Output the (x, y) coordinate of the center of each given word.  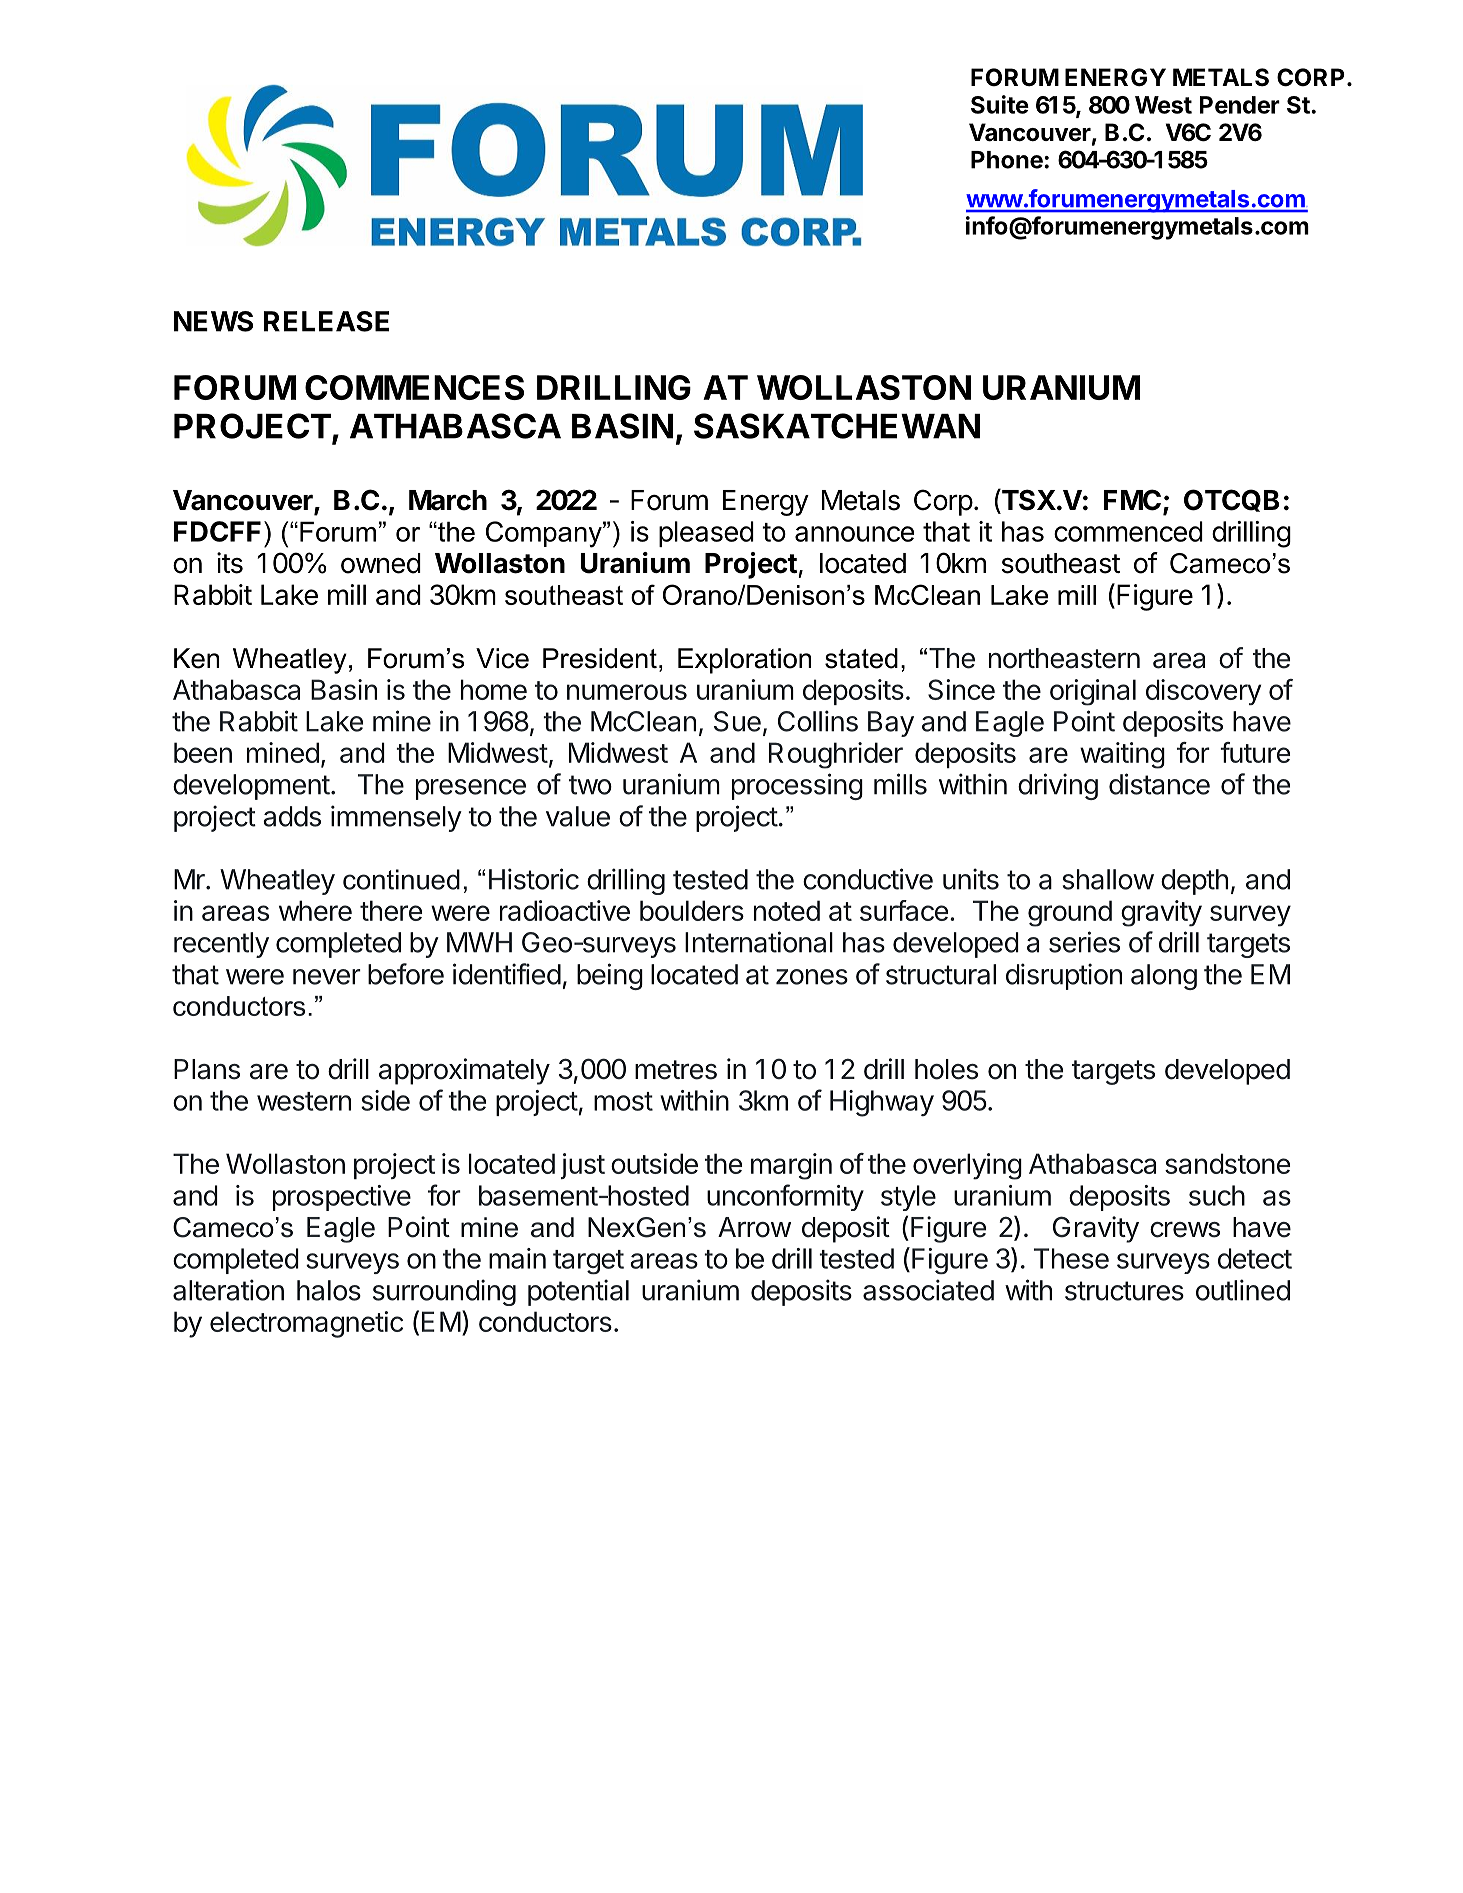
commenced (1128, 531)
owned (381, 563)
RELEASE (326, 321)
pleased (706, 534)
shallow (1108, 879)
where (315, 910)
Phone (1008, 160)
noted (787, 910)
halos (329, 1290)
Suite (1000, 104)
